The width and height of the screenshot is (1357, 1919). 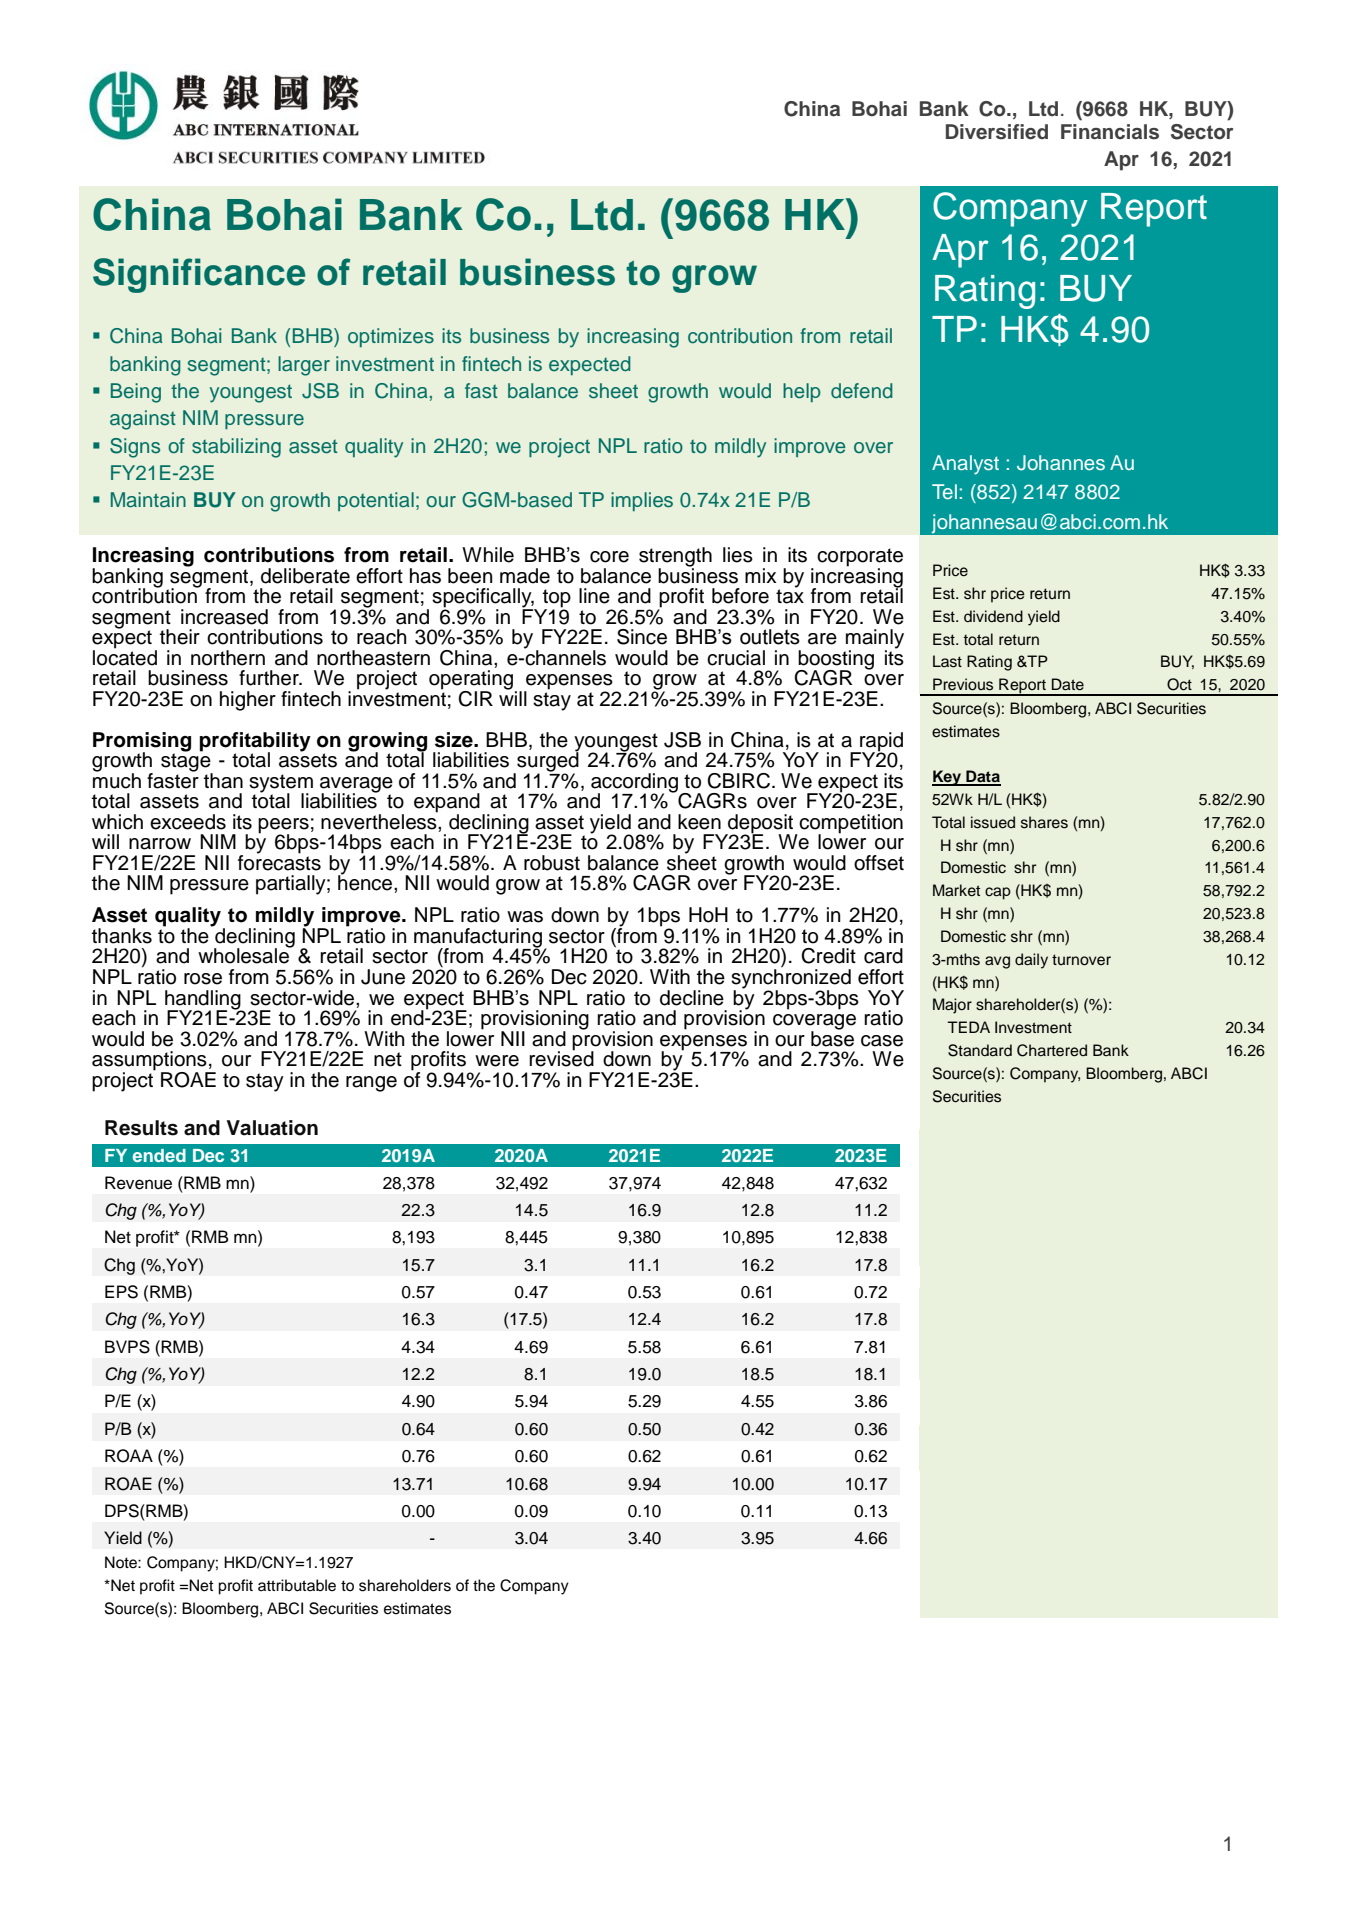 What do you see at coordinates (699, 822) in the screenshot?
I see `keen` at bounding box center [699, 822].
